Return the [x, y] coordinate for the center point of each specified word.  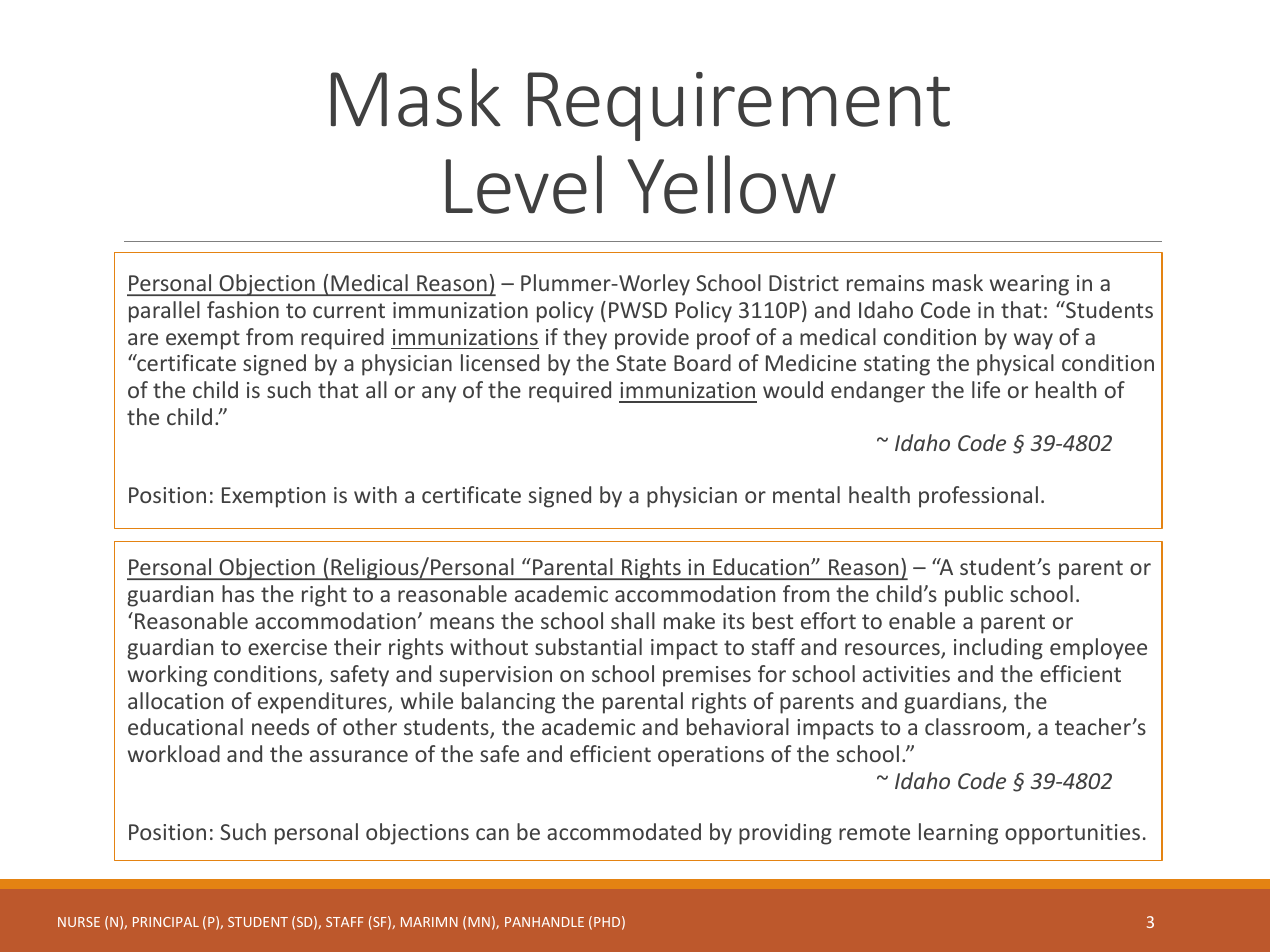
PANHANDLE [544, 922]
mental [806, 494]
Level [524, 184]
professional [978, 497]
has [238, 593]
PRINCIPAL [166, 922]
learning [958, 834]
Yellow [731, 184]
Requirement [739, 106]
